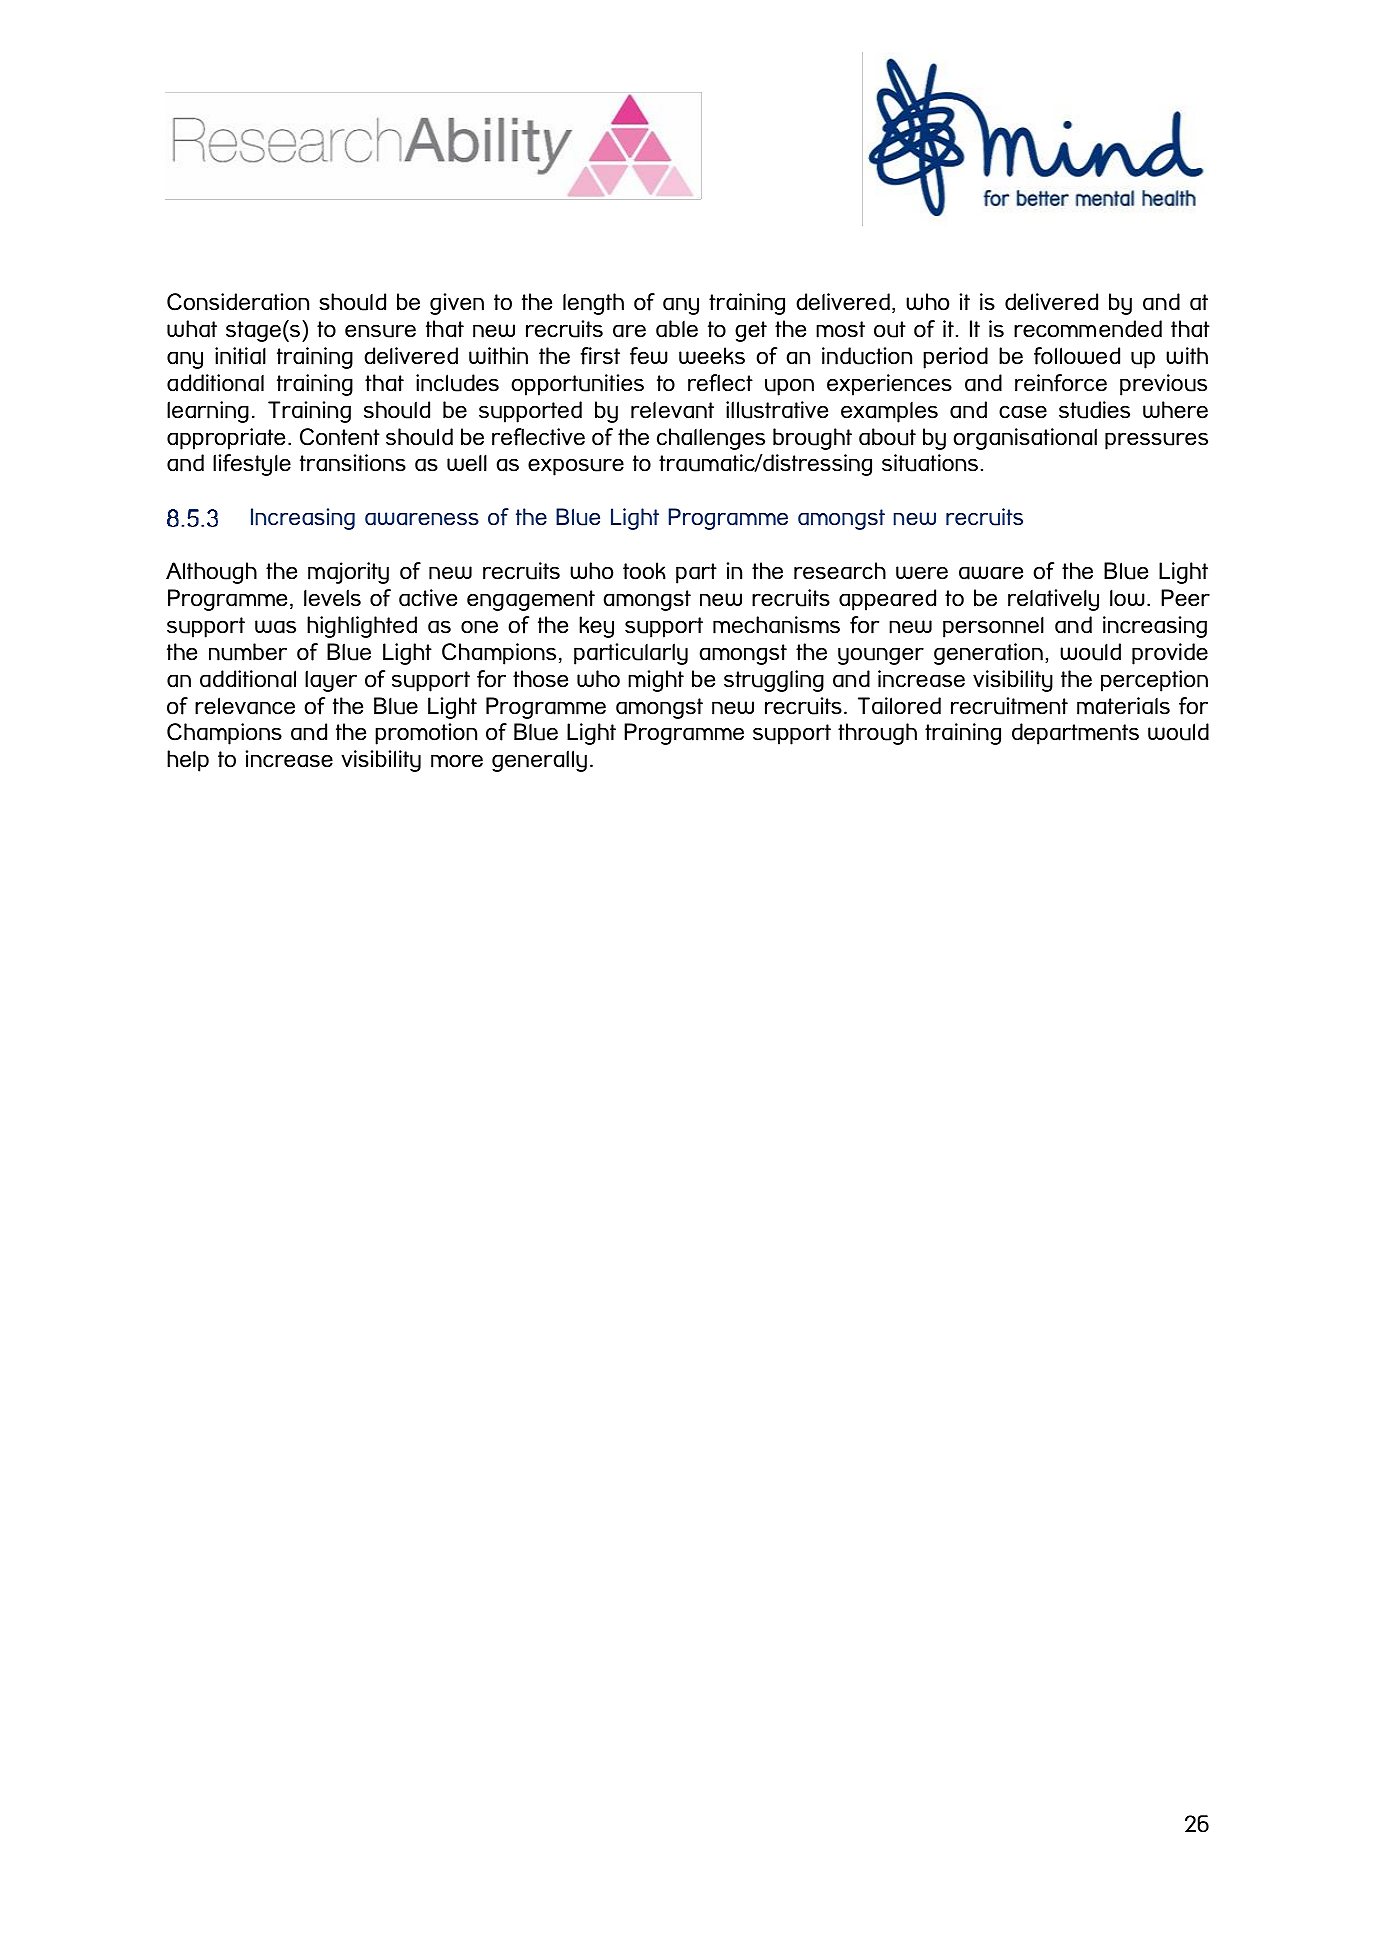  Describe the element at coordinates (340, 437) in the screenshot. I see `Content` at that location.
